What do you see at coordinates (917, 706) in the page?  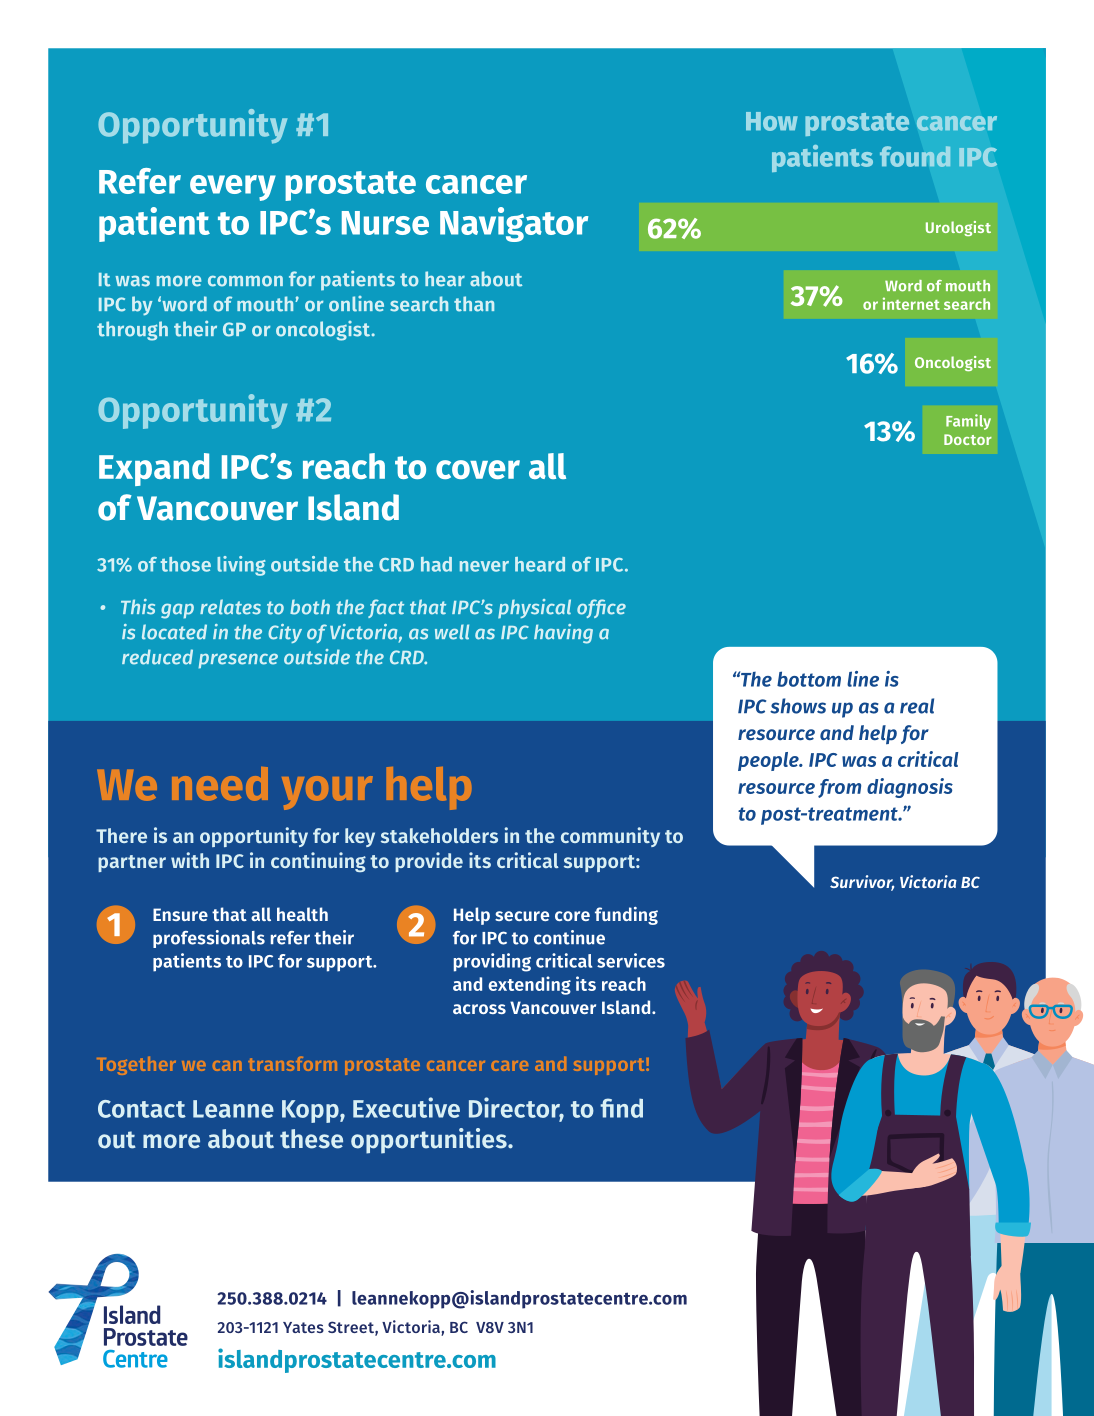 I see `real` at bounding box center [917, 706].
